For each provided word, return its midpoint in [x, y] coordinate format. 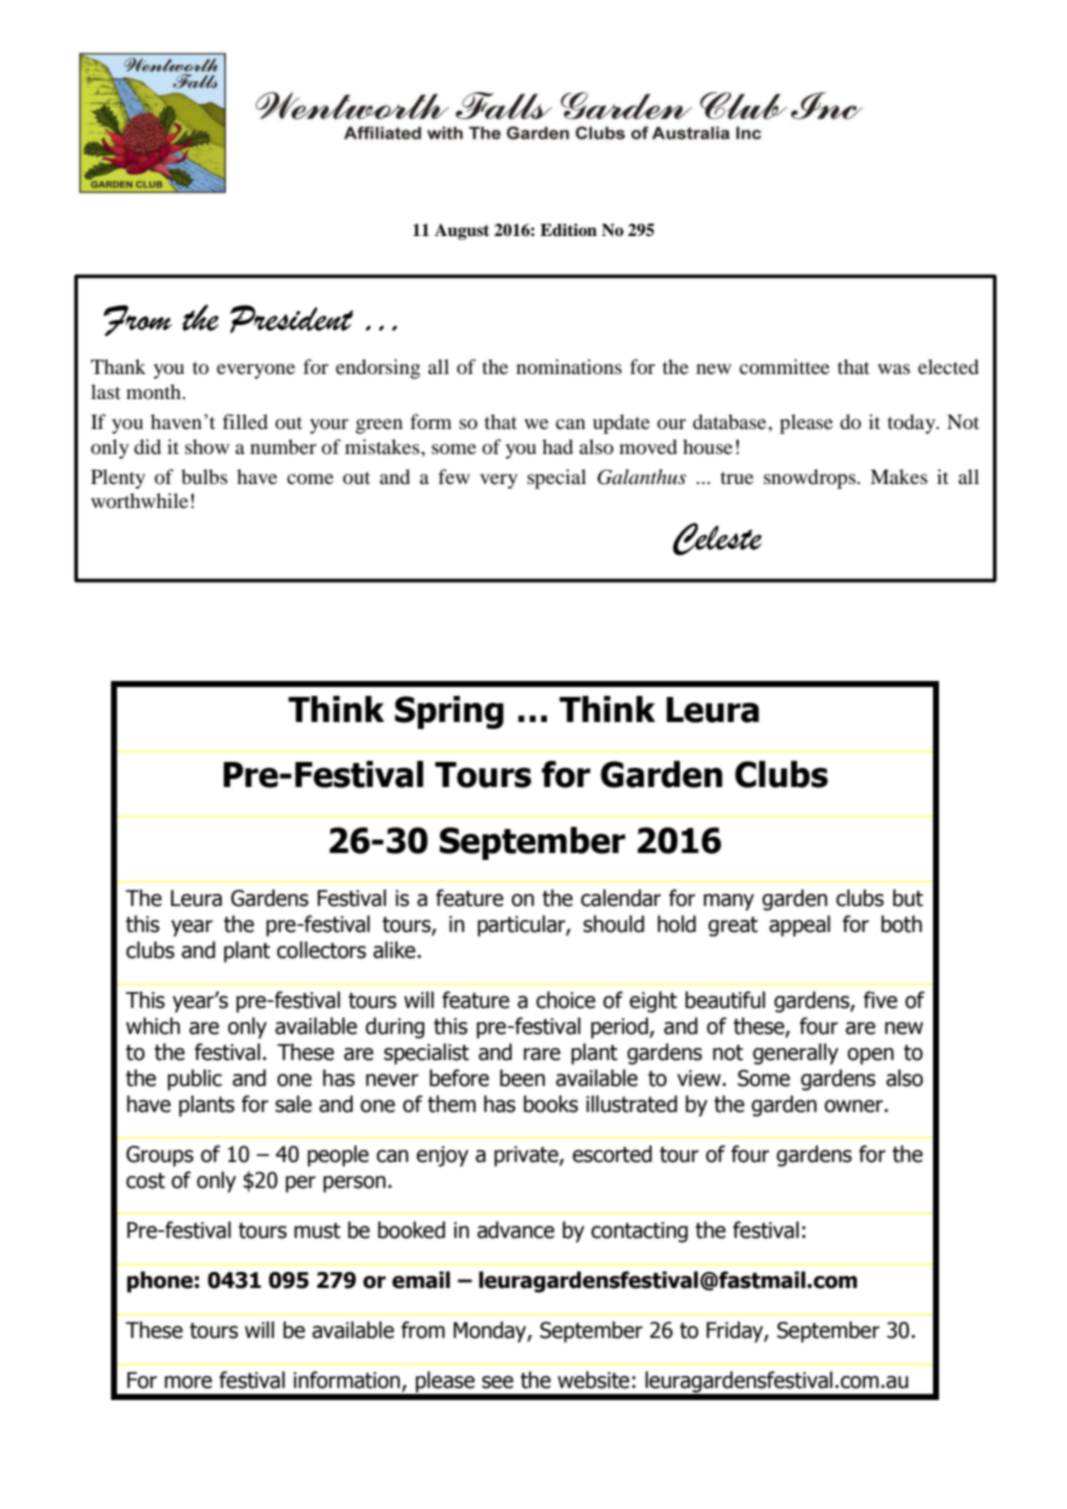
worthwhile [139, 501]
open [871, 1056]
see [498, 1382]
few [454, 476]
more [188, 1382]
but [908, 898]
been [522, 1078]
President [292, 319]
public [195, 1080]
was [894, 369]
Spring [449, 712]
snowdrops [811, 479]
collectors [321, 950]
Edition [568, 230]
